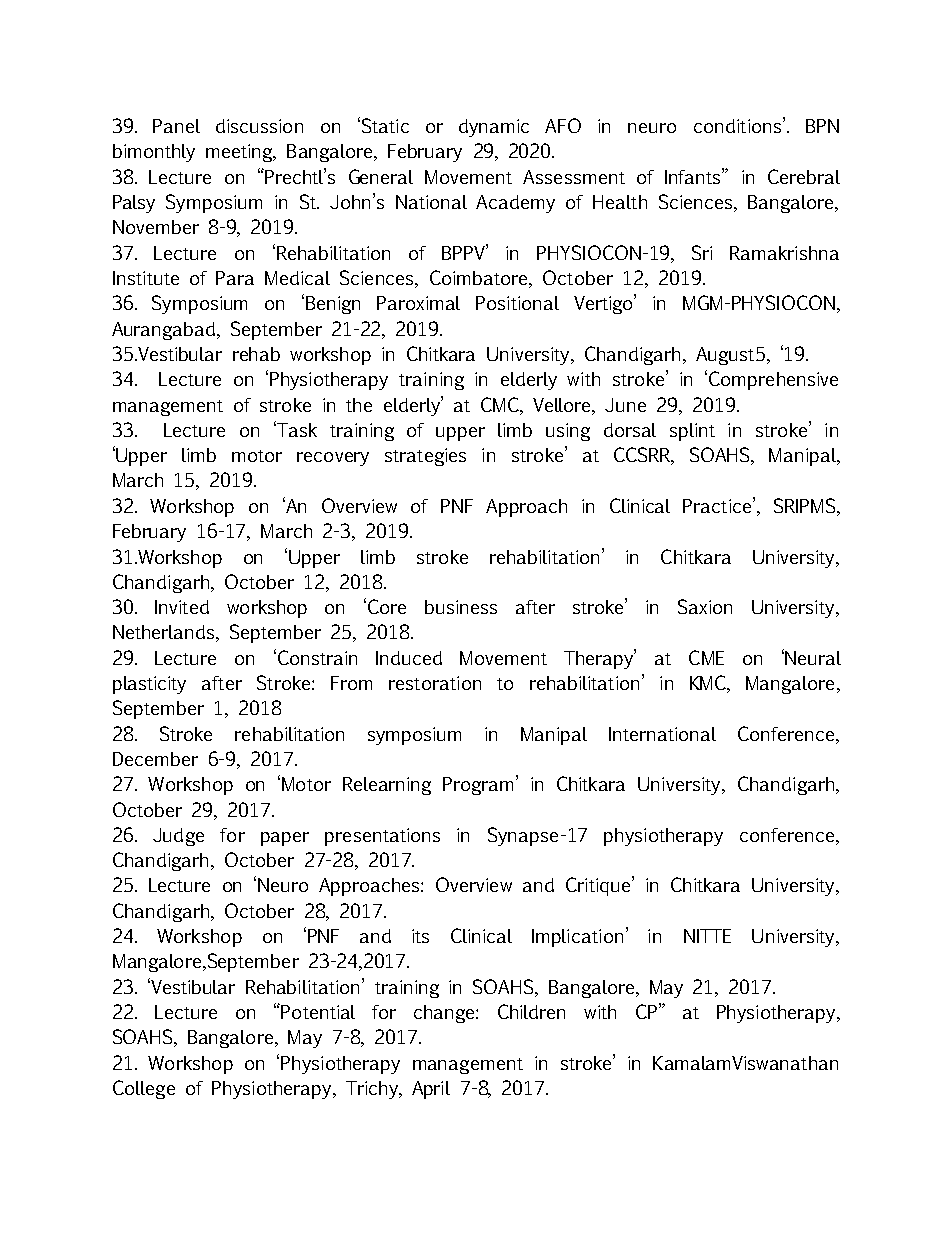 This screenshot has width=952, height=1233. Describe the element at coordinates (241, 153) in the screenshot. I see `meeting` at that location.
